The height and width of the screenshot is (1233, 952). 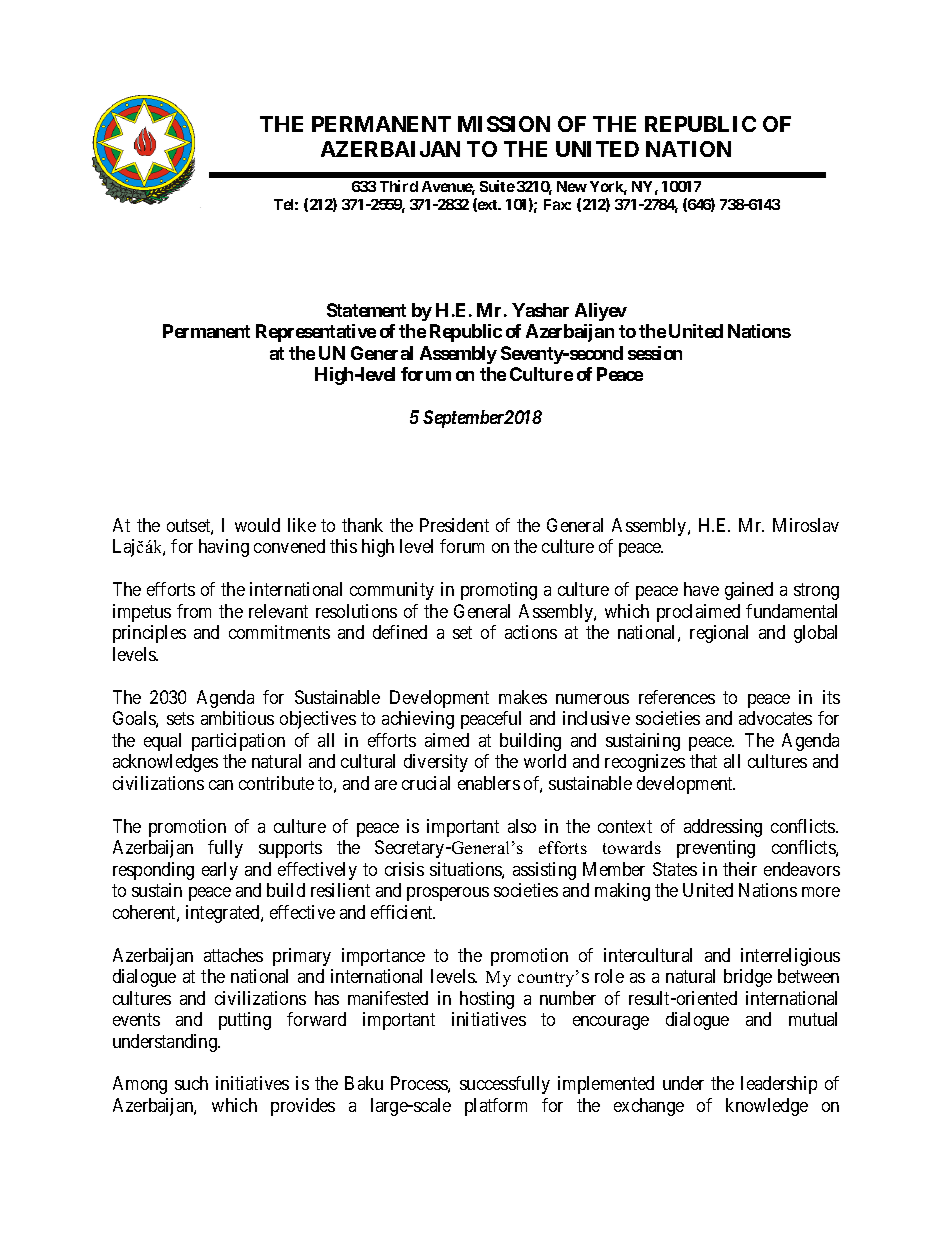 I want to click on having, so click(x=224, y=548).
